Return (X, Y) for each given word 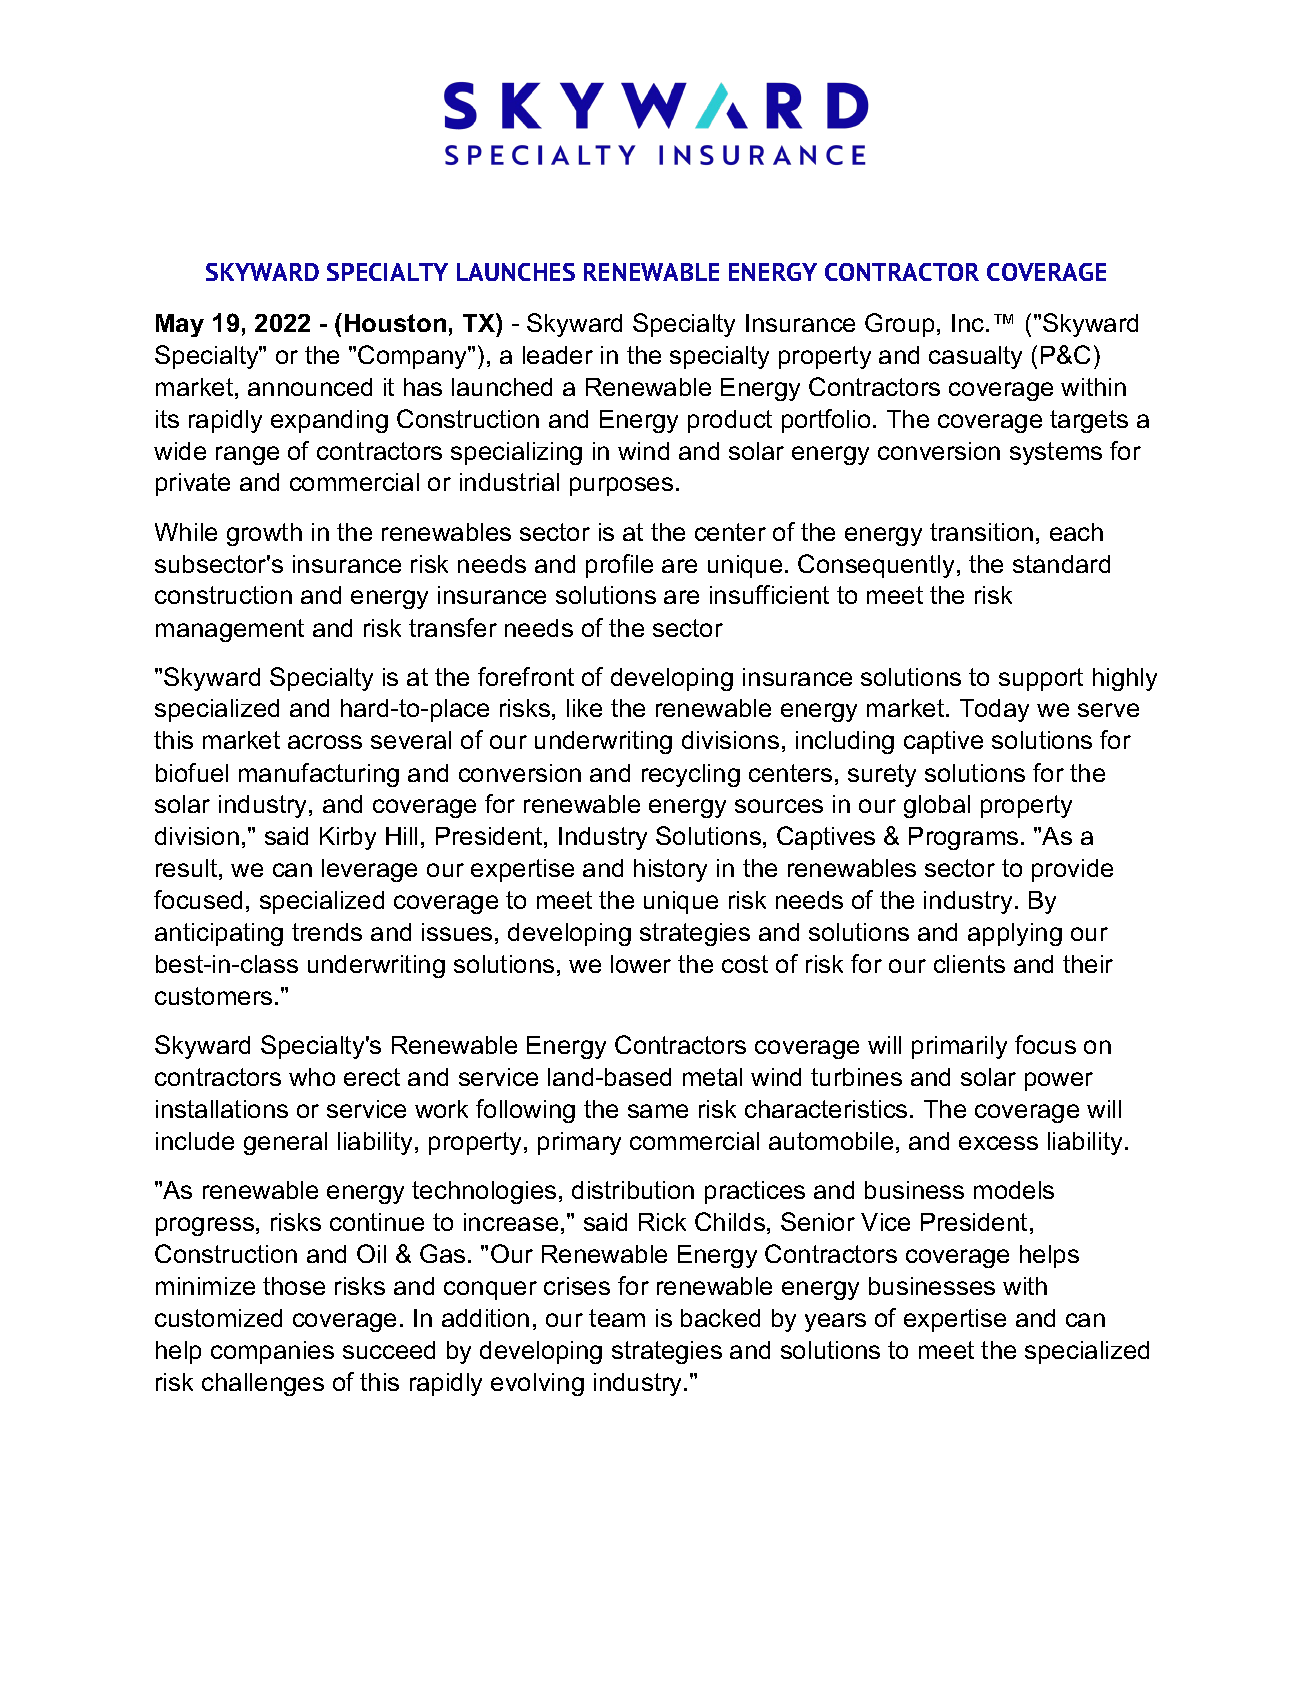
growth (264, 534)
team (617, 1318)
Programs (963, 838)
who (312, 1077)
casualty (975, 357)
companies (272, 1352)
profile (619, 566)
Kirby (348, 838)
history (670, 870)
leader (558, 355)
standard (1061, 564)
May (180, 325)
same (658, 1111)
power (1059, 1081)
